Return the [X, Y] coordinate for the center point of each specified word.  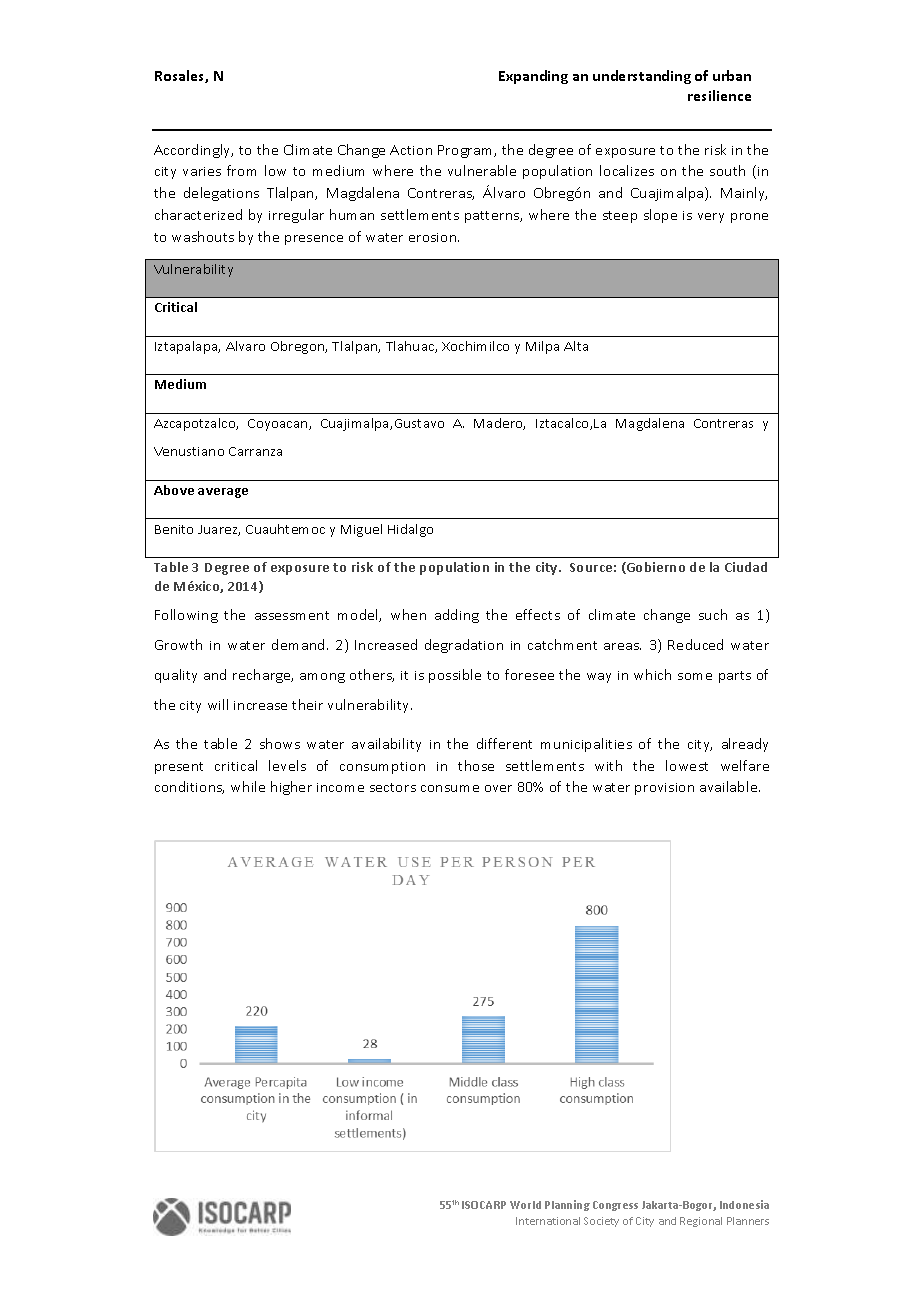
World [525, 1205]
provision [664, 789]
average [223, 493]
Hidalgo [410, 530]
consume [450, 788]
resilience [719, 95]
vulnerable [482, 170]
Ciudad [746, 567]
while [248, 786]
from [241, 170]
